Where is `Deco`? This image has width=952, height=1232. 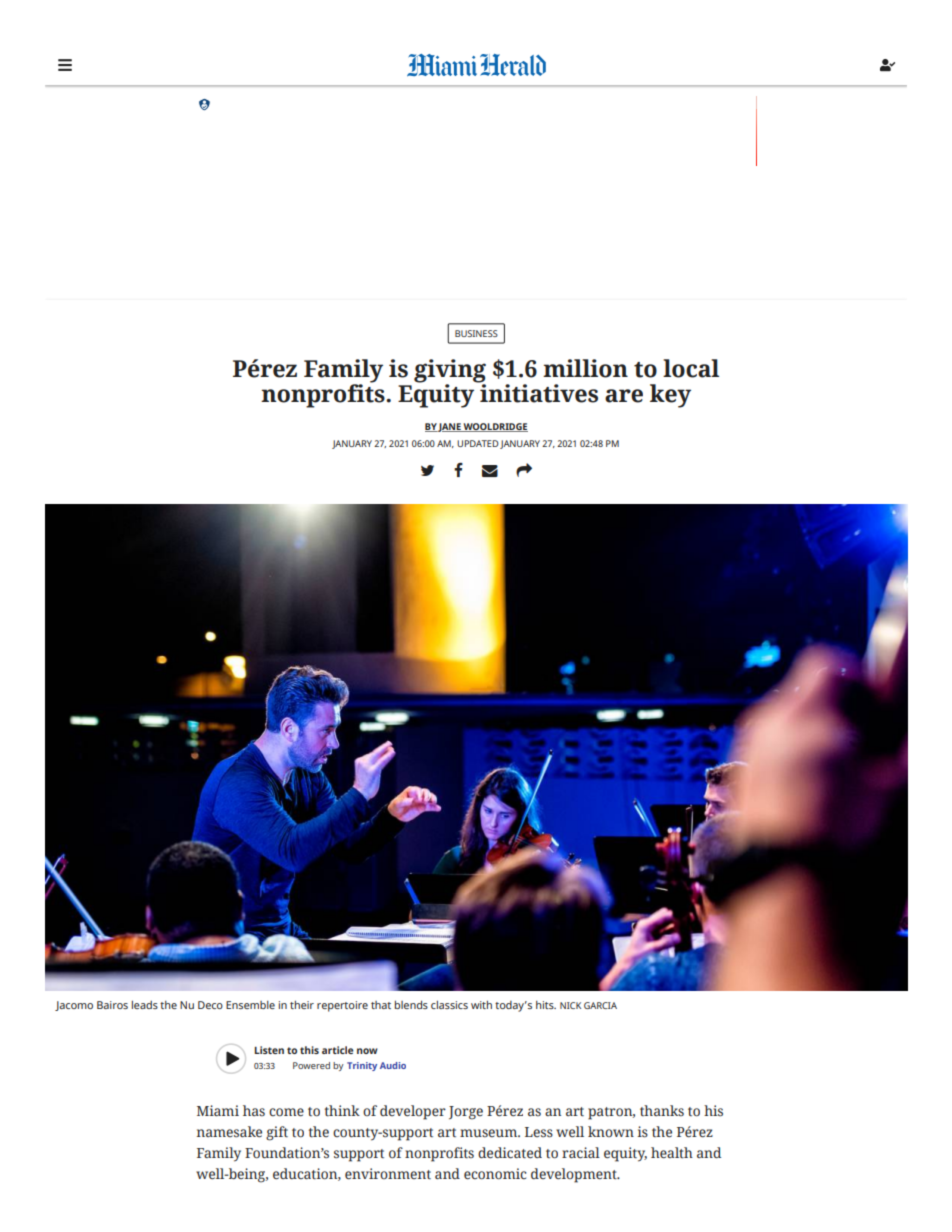
Deco is located at coordinates (210, 1005).
